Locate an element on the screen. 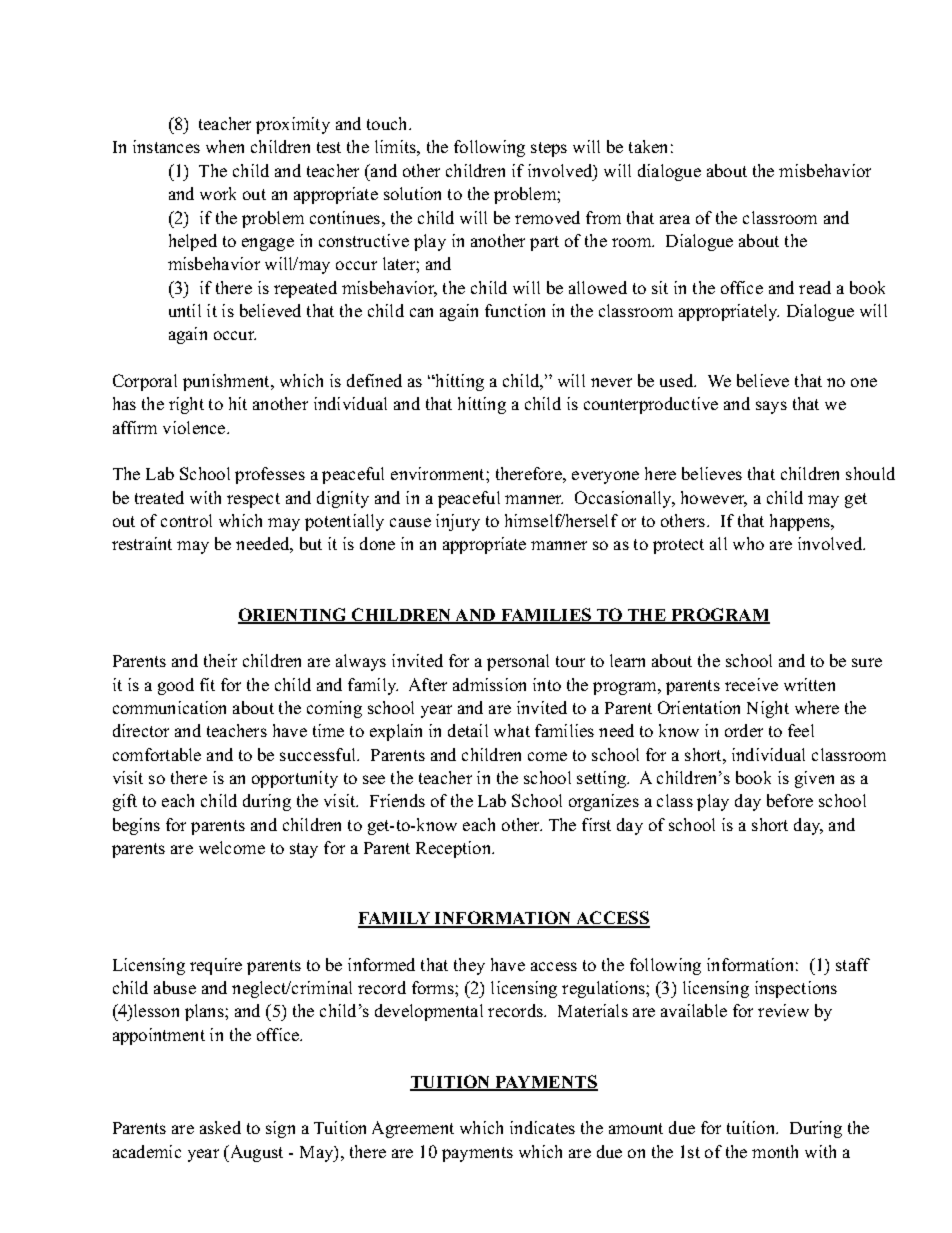  when is located at coordinates (225, 146).
